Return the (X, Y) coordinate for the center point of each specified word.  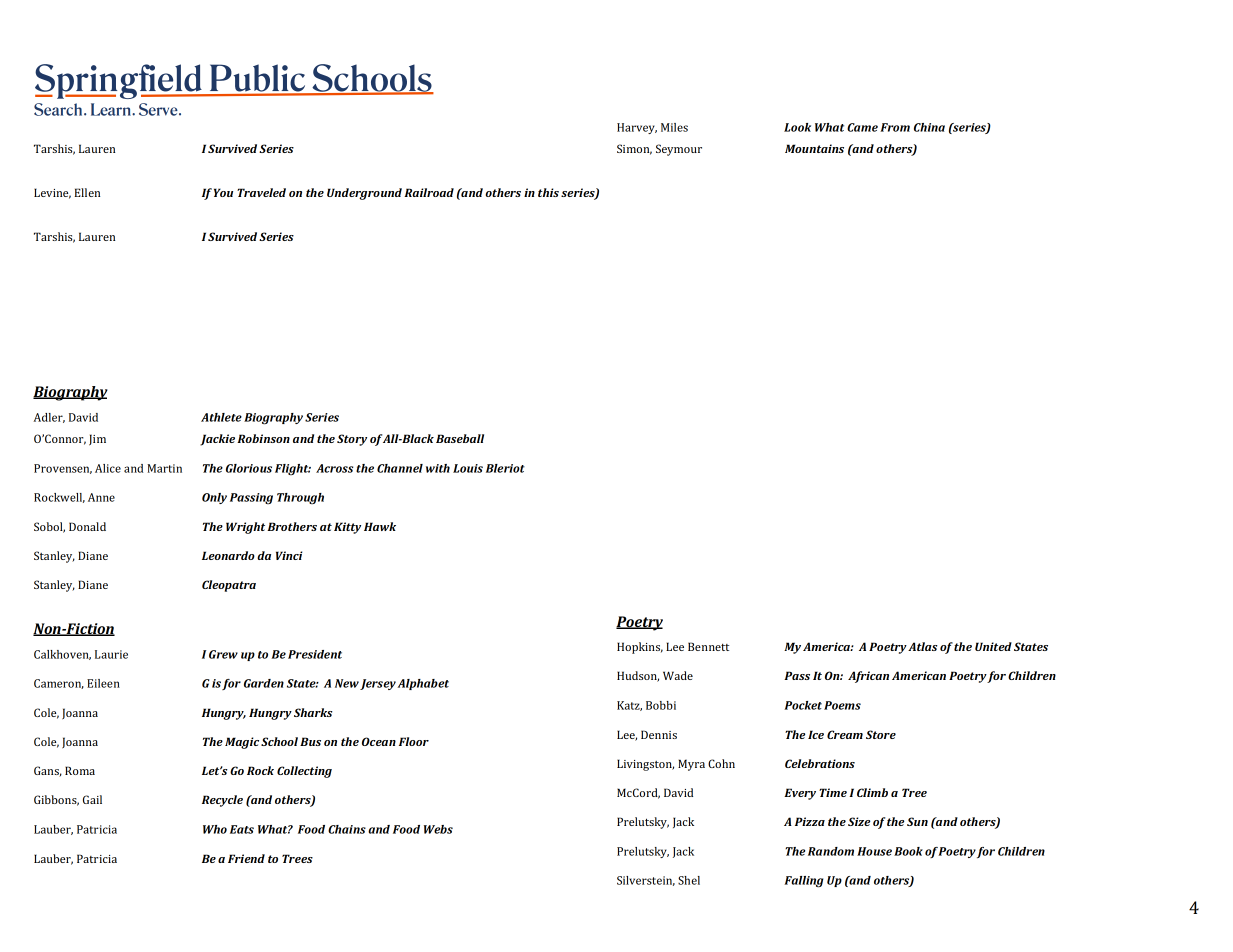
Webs (438, 829)
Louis (468, 468)
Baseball (460, 438)
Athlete (221, 417)
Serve (159, 109)
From (895, 127)
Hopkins (640, 648)
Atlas (923, 646)
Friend (246, 858)
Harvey (637, 128)
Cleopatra (229, 586)
